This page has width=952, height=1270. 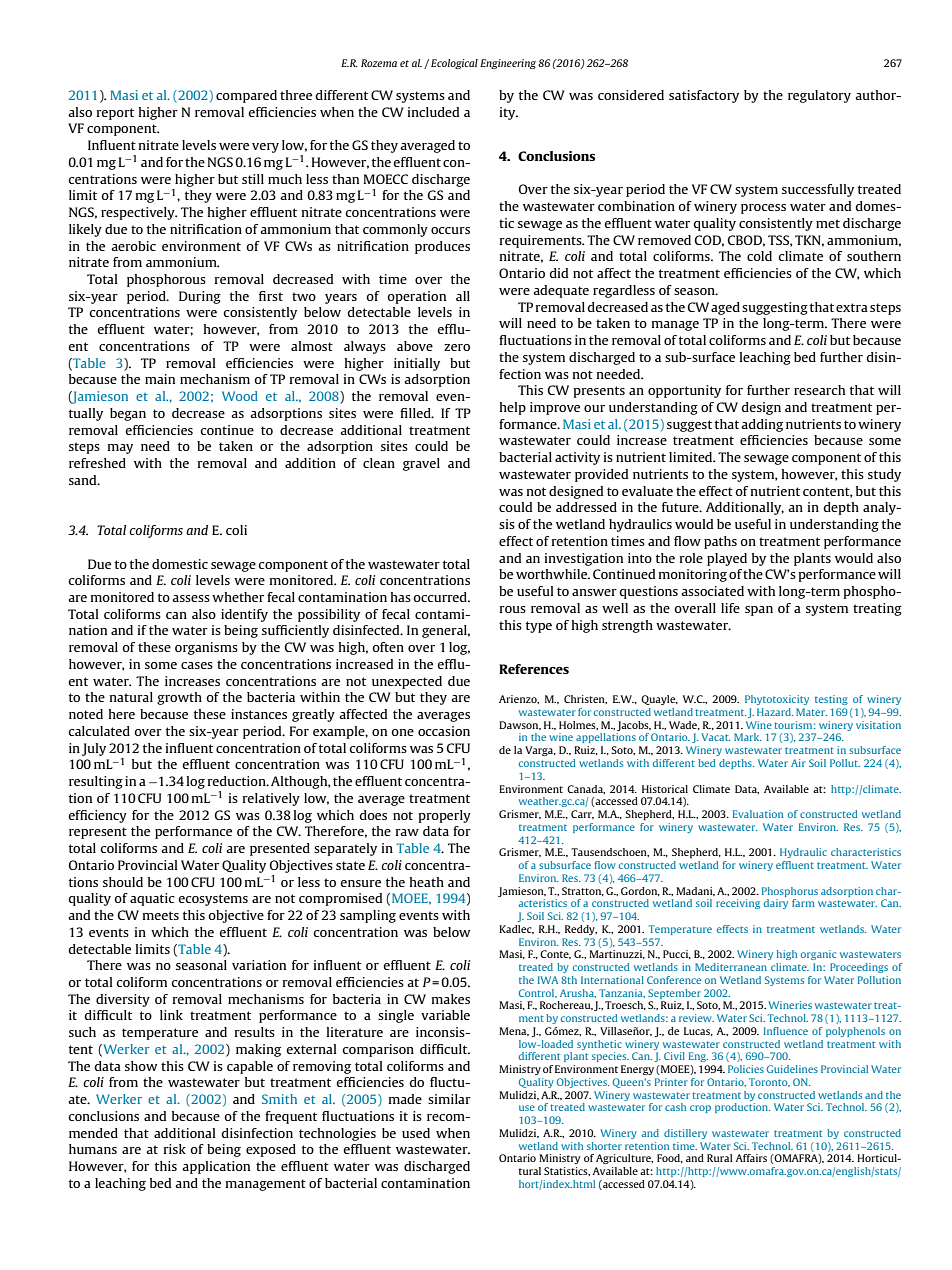 I want to click on assess, so click(x=191, y=598).
